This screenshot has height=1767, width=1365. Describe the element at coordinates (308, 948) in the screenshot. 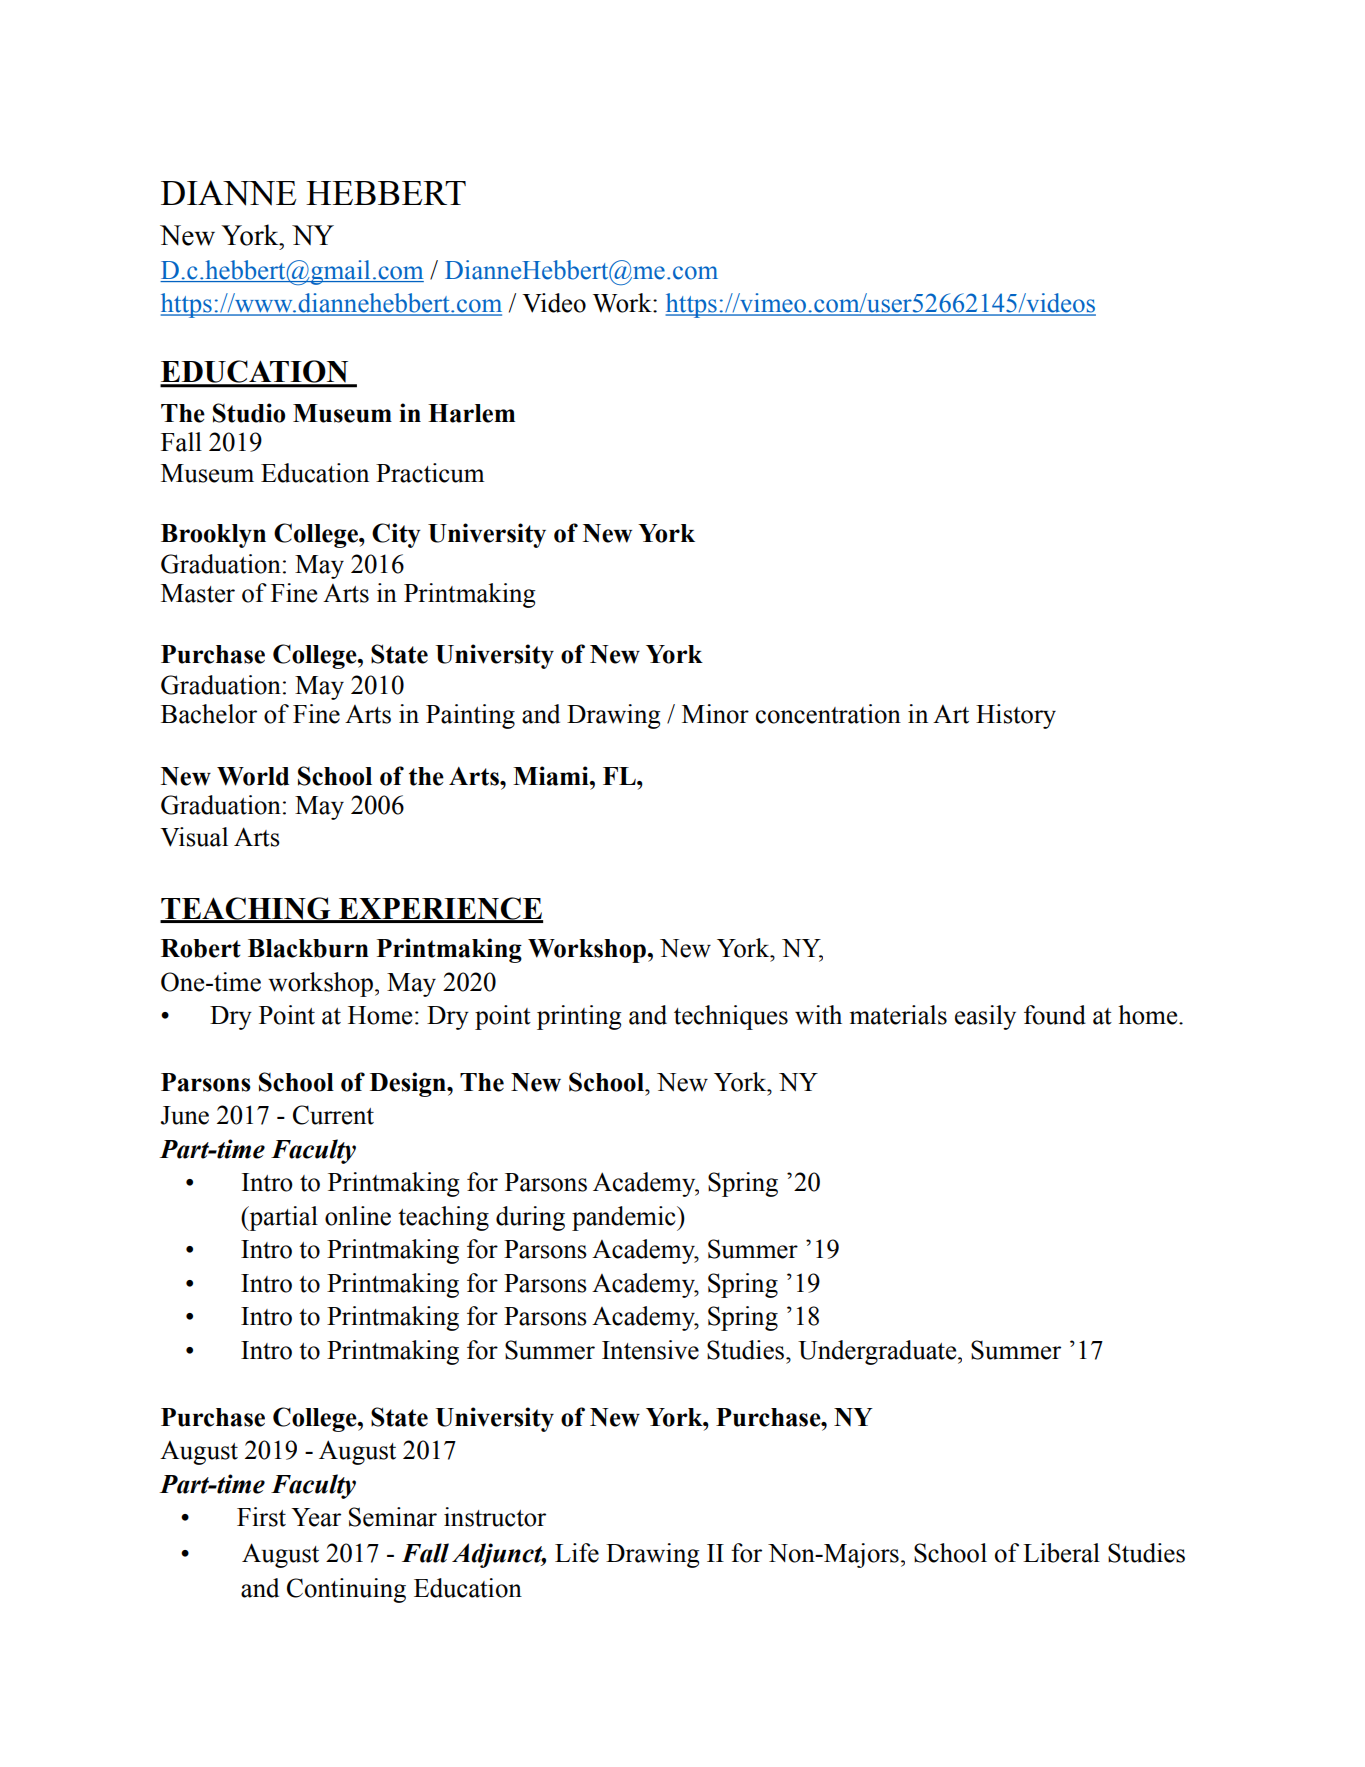

I see `Blackburn` at that location.
